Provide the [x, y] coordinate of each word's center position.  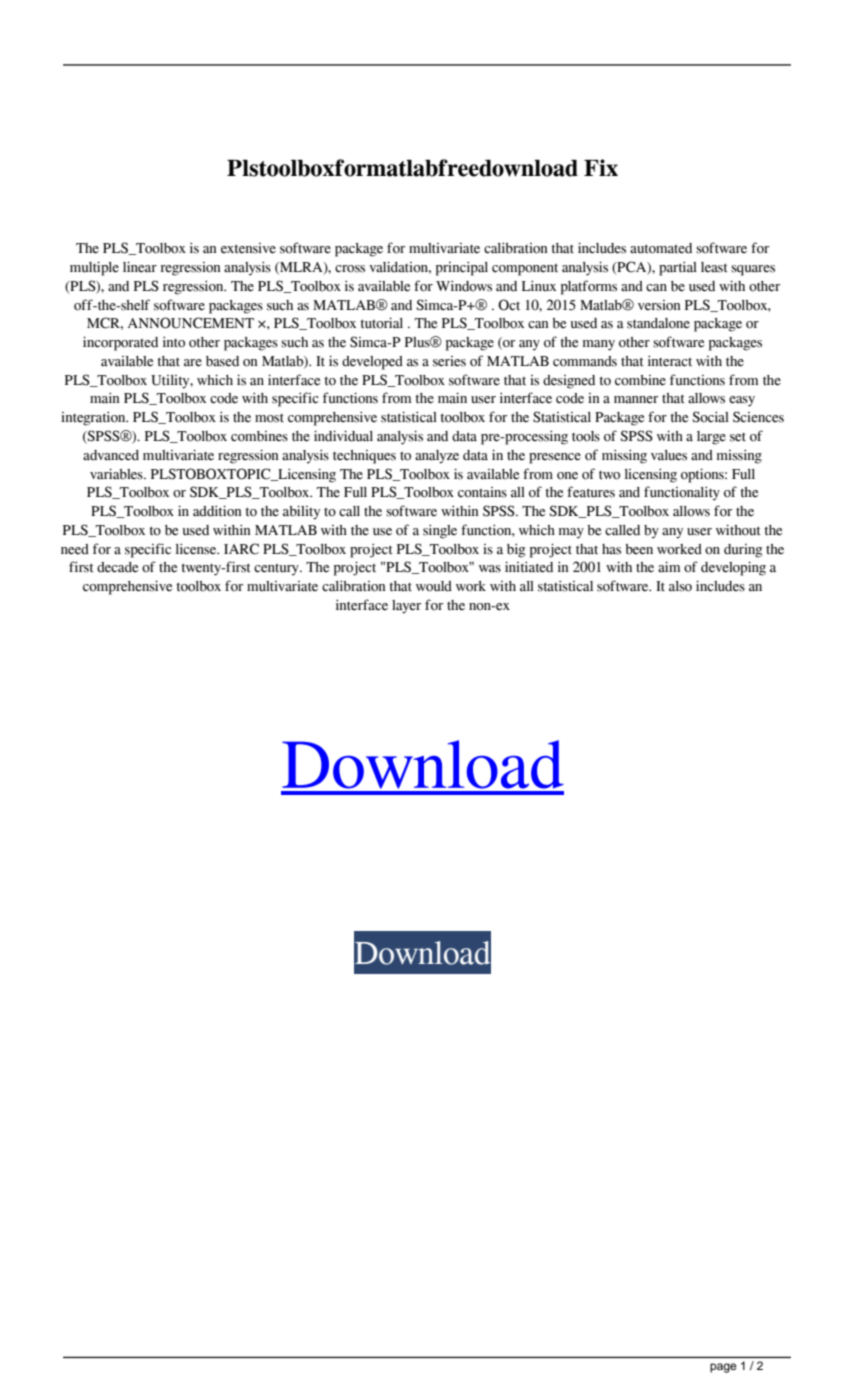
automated [661, 248]
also [680, 586]
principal [462, 268]
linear [140, 266]
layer [406, 607]
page [723, 1368]
